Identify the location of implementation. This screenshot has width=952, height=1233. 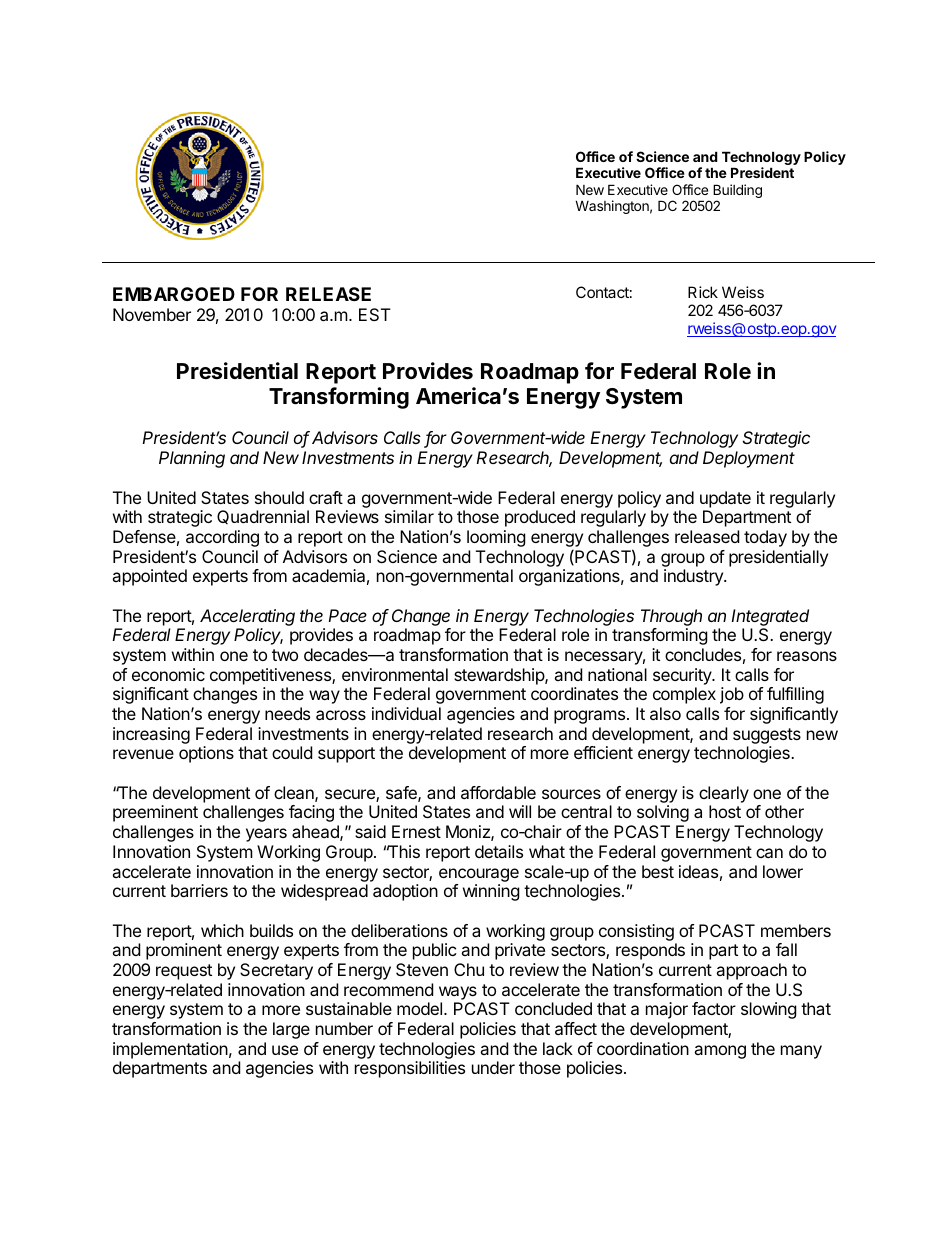
(170, 1050).
